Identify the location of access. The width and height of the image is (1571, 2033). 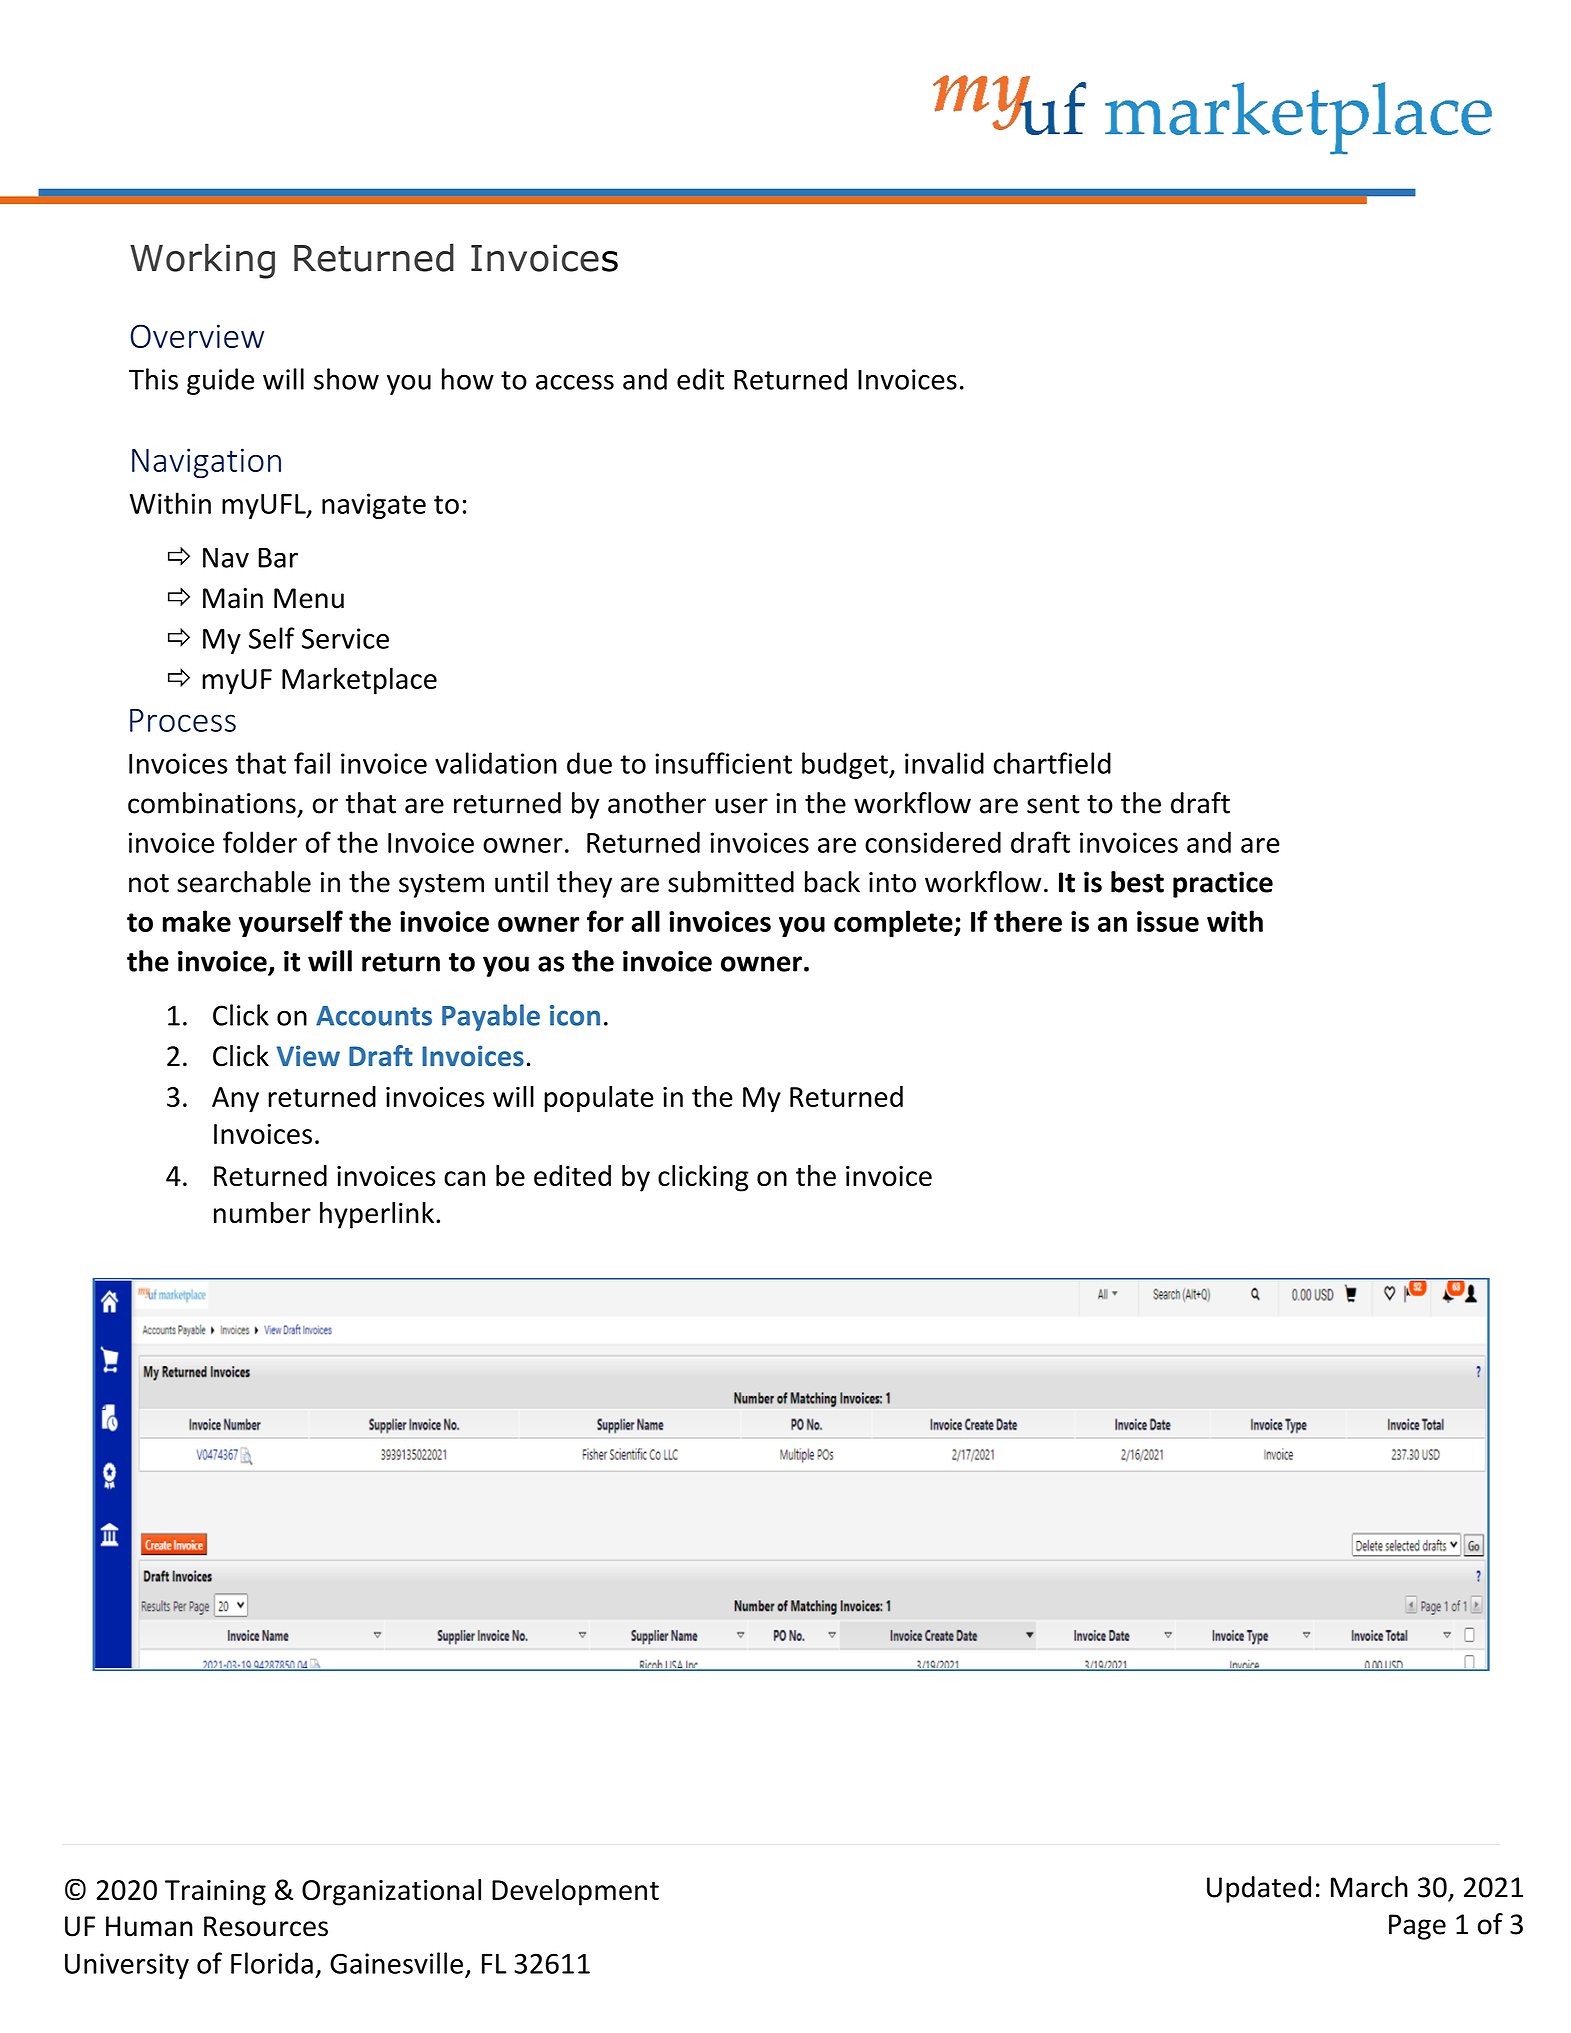
(575, 382).
